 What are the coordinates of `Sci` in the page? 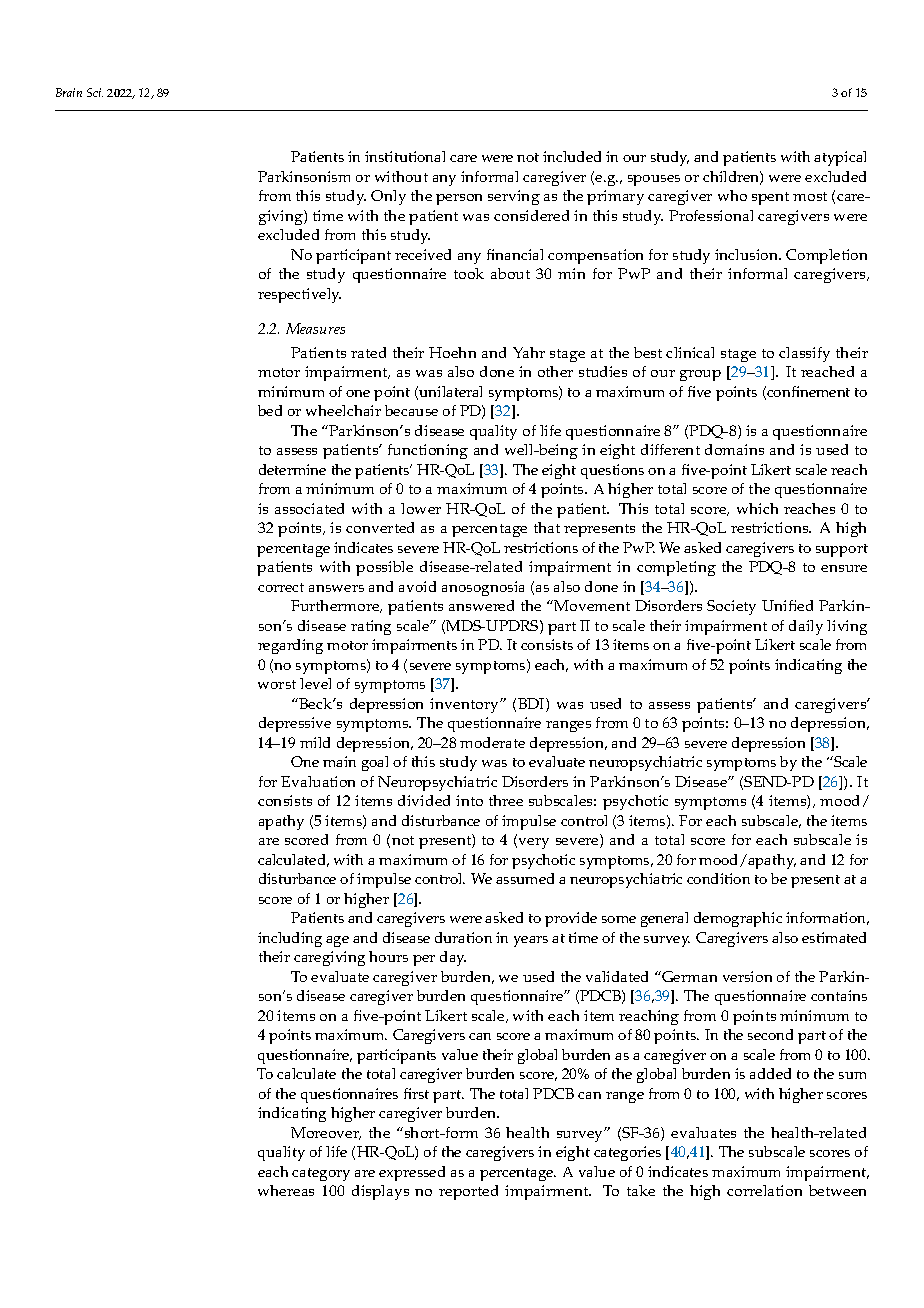 It's located at (95, 92).
